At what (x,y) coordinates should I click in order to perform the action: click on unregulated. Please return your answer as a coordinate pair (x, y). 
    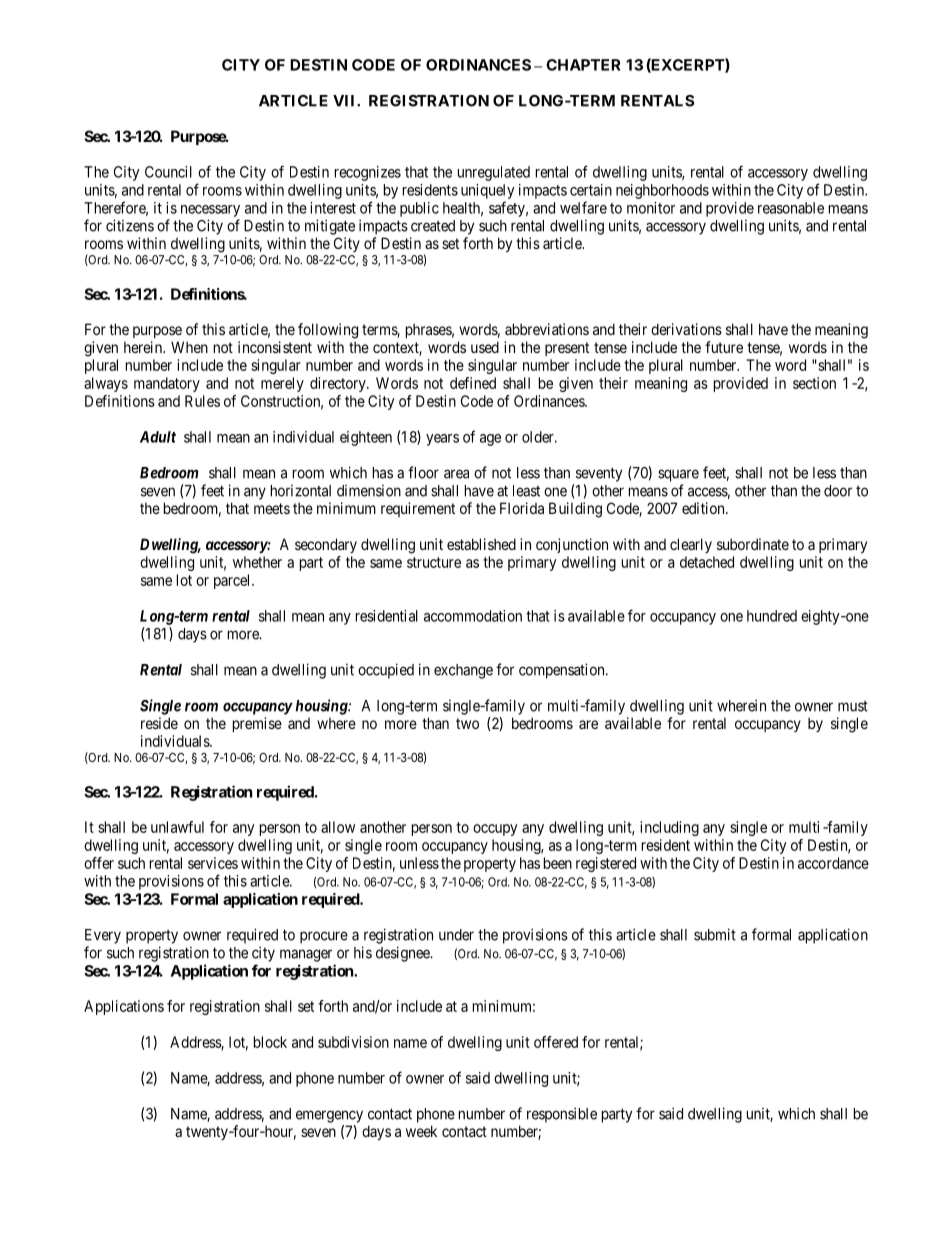
    Looking at the image, I should click on (494, 173).
